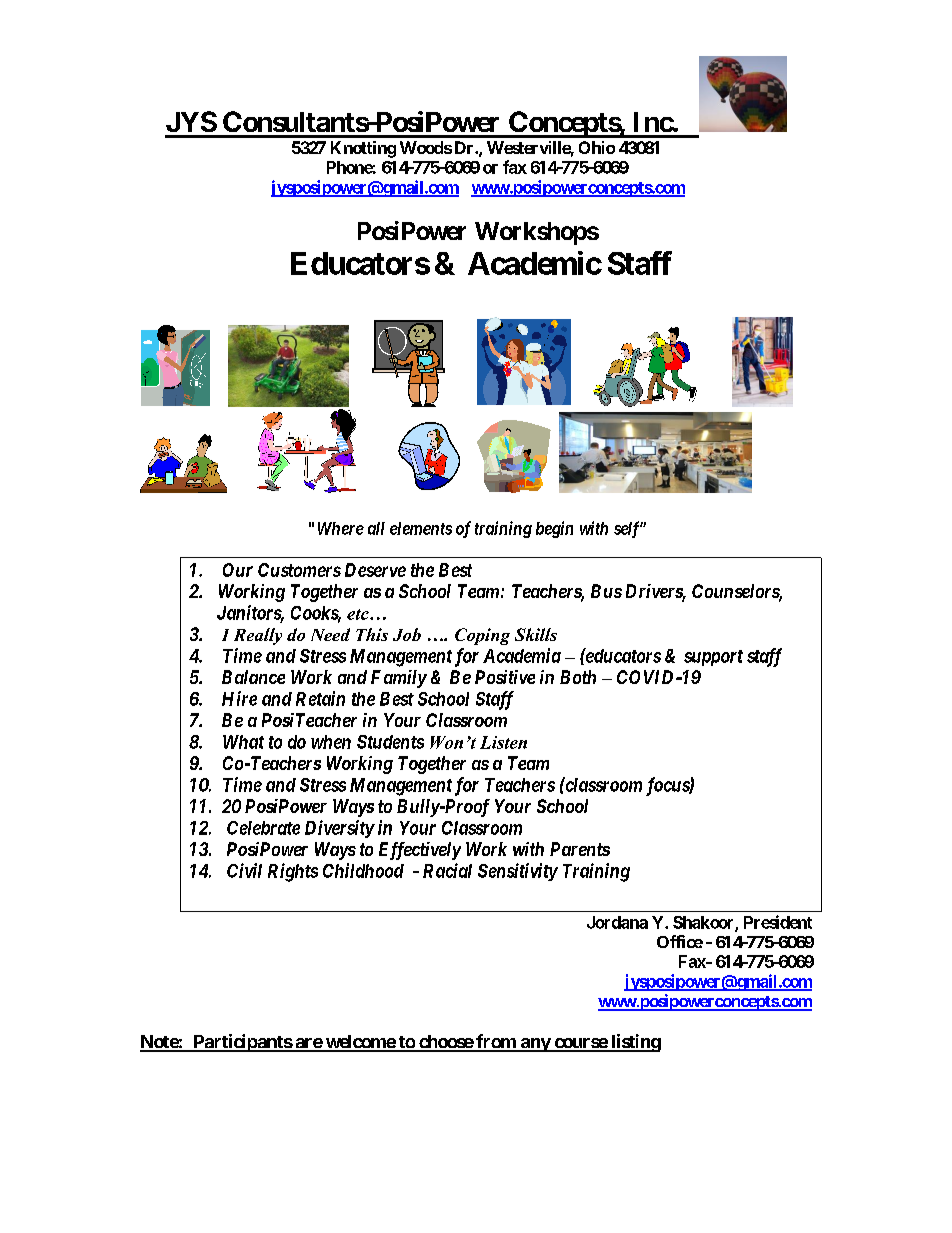  What do you see at coordinates (597, 147) in the screenshot?
I see `Ohio` at bounding box center [597, 147].
